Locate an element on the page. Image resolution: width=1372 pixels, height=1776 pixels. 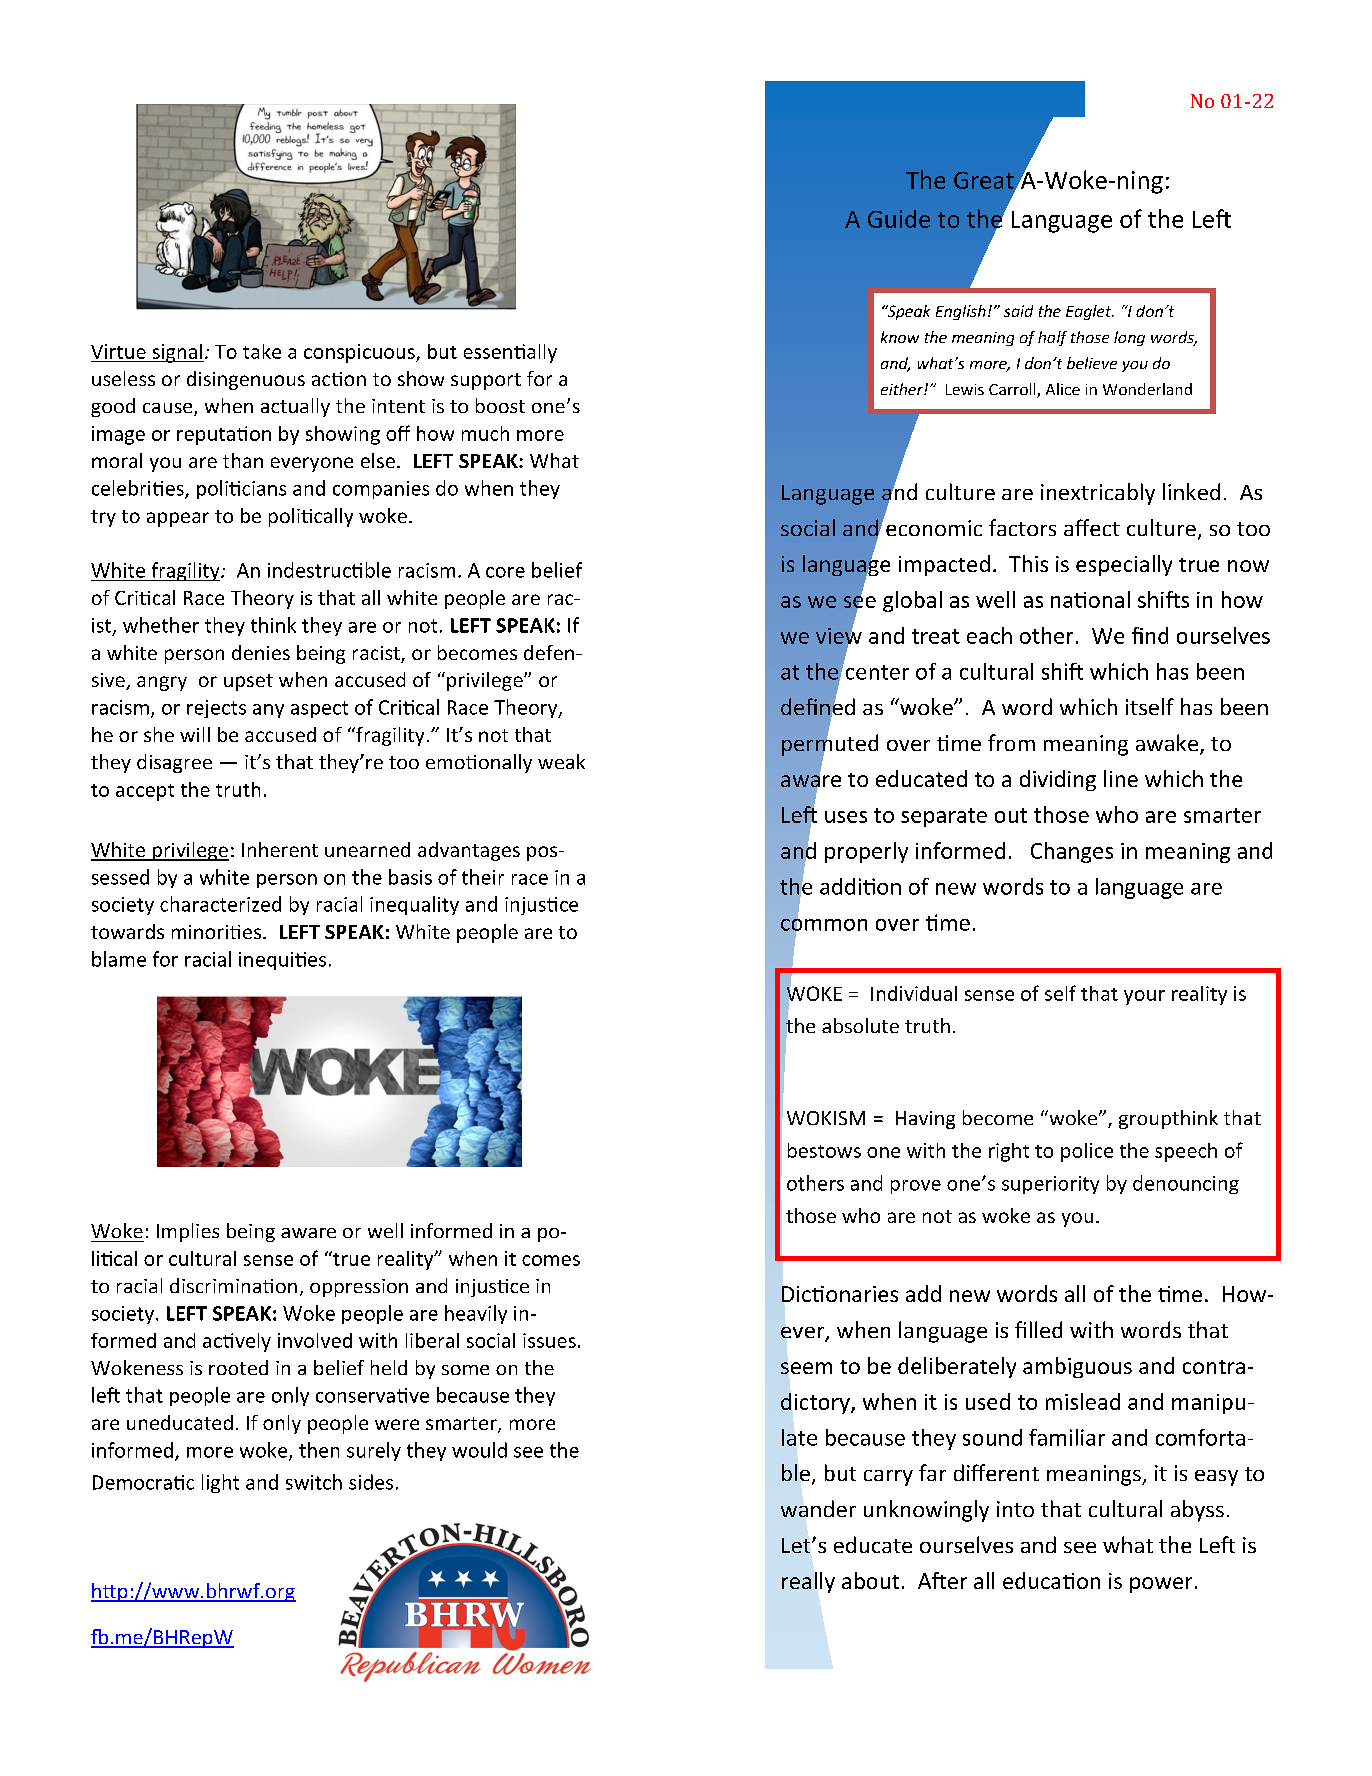
really is located at coordinates (808, 1582).
